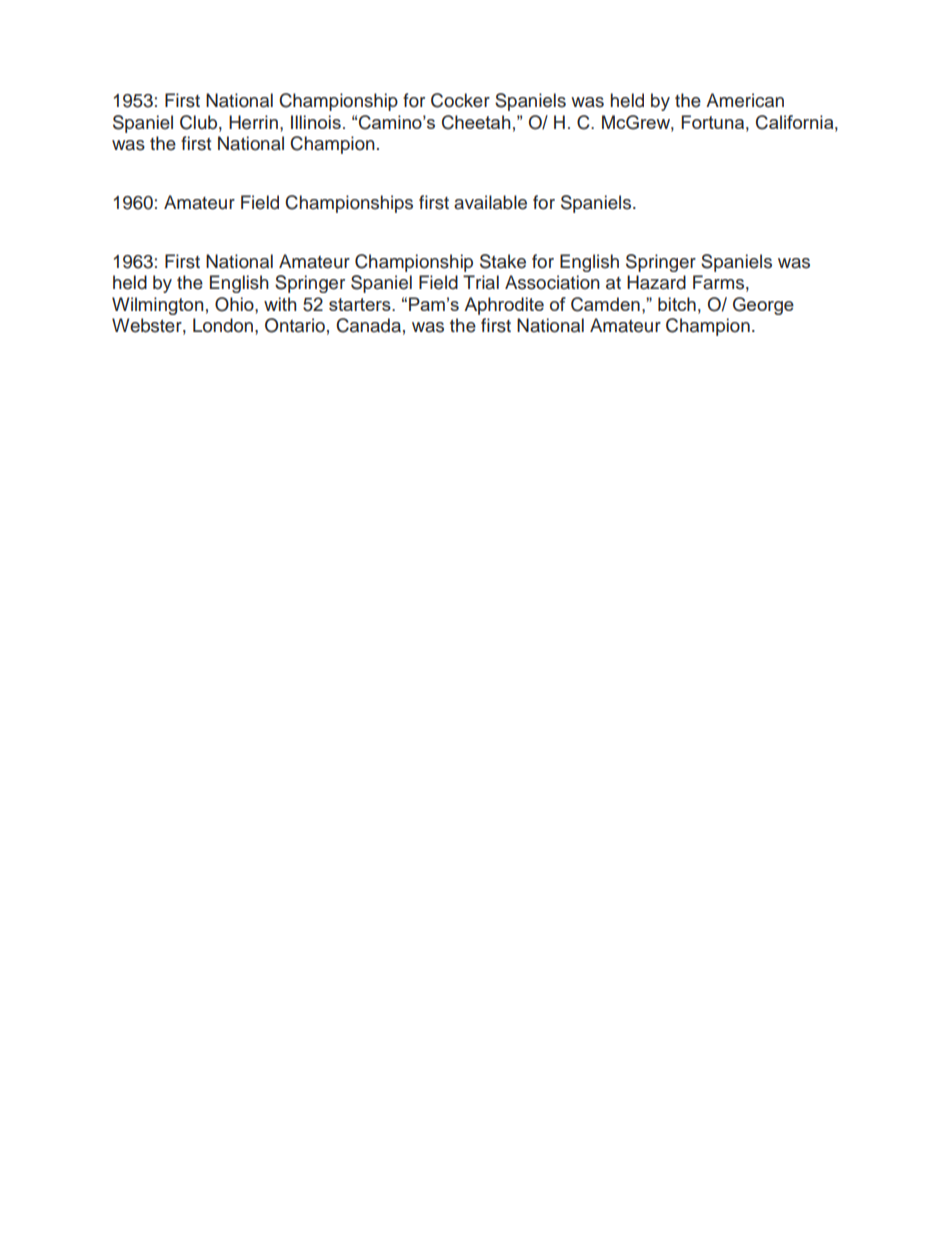 The width and height of the page is (952, 1233). I want to click on Cocker, so click(460, 100).
